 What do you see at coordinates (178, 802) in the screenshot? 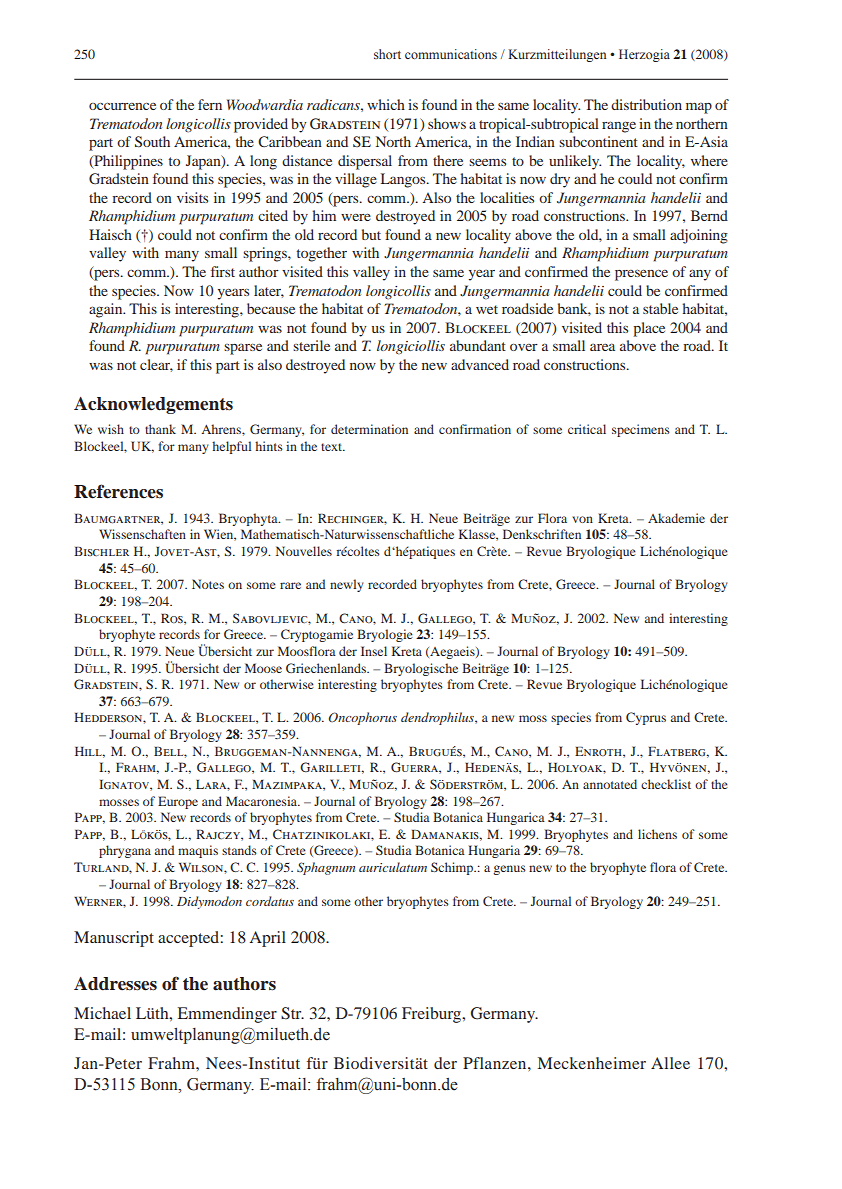
I see `Europe` at bounding box center [178, 802].
